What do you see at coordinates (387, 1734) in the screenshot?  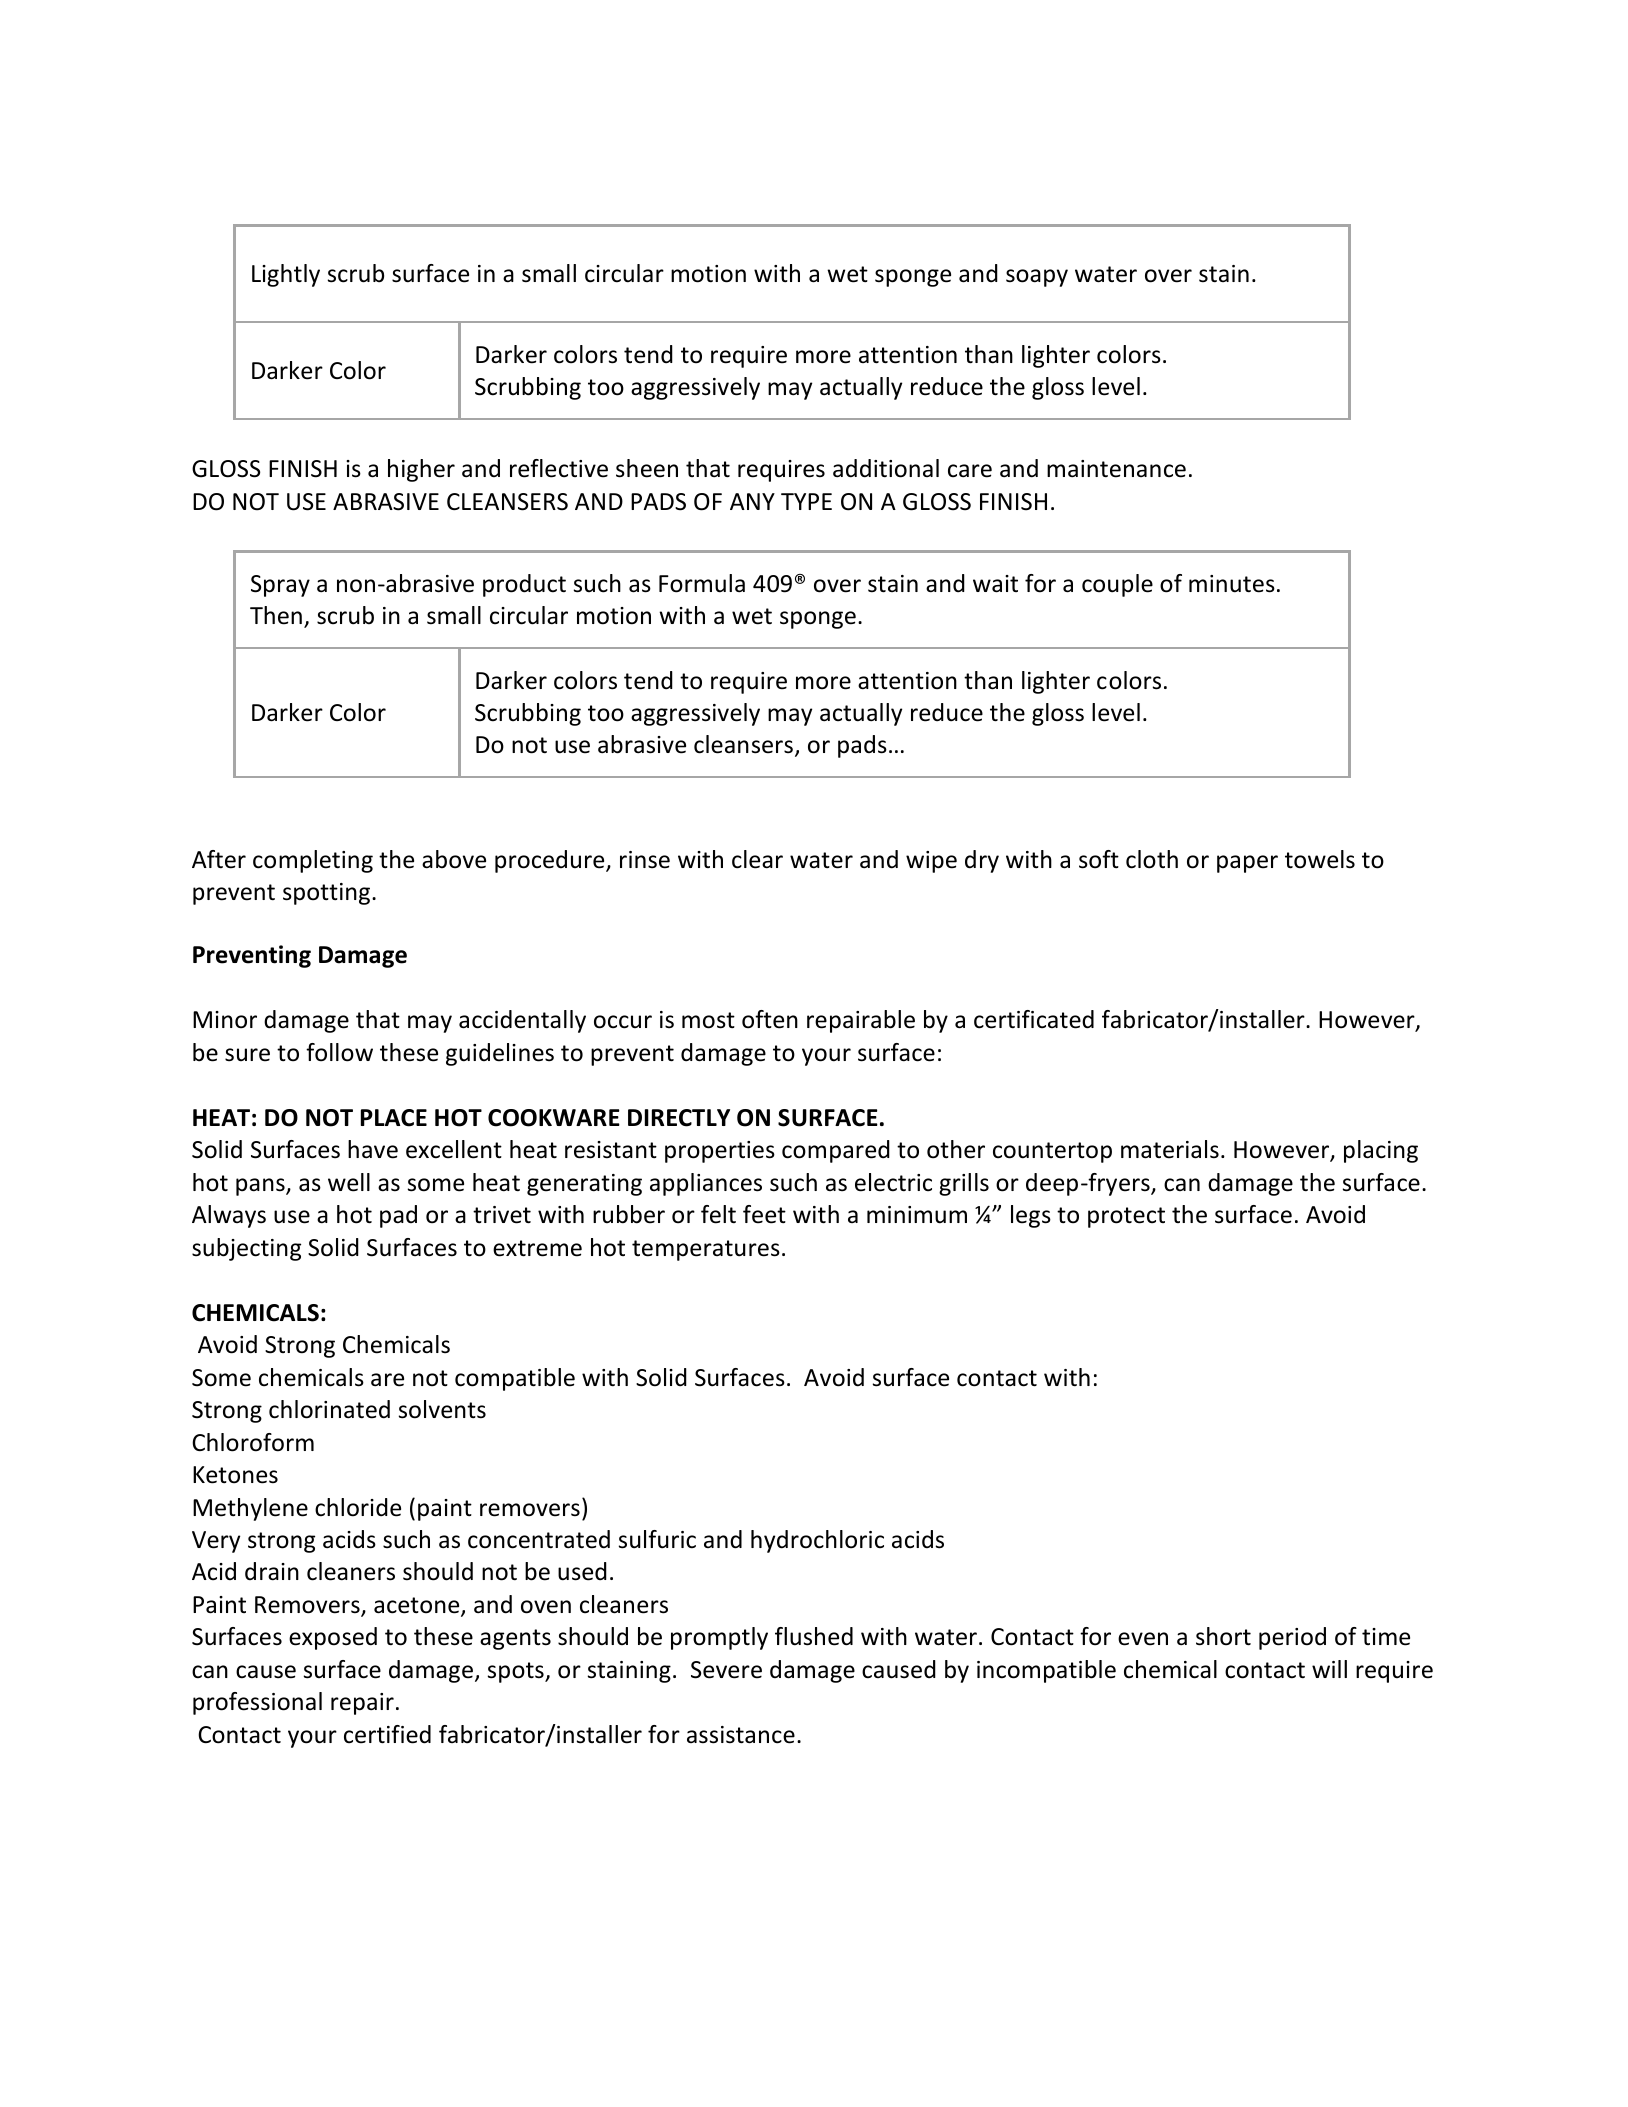 I see `certified` at bounding box center [387, 1734].
